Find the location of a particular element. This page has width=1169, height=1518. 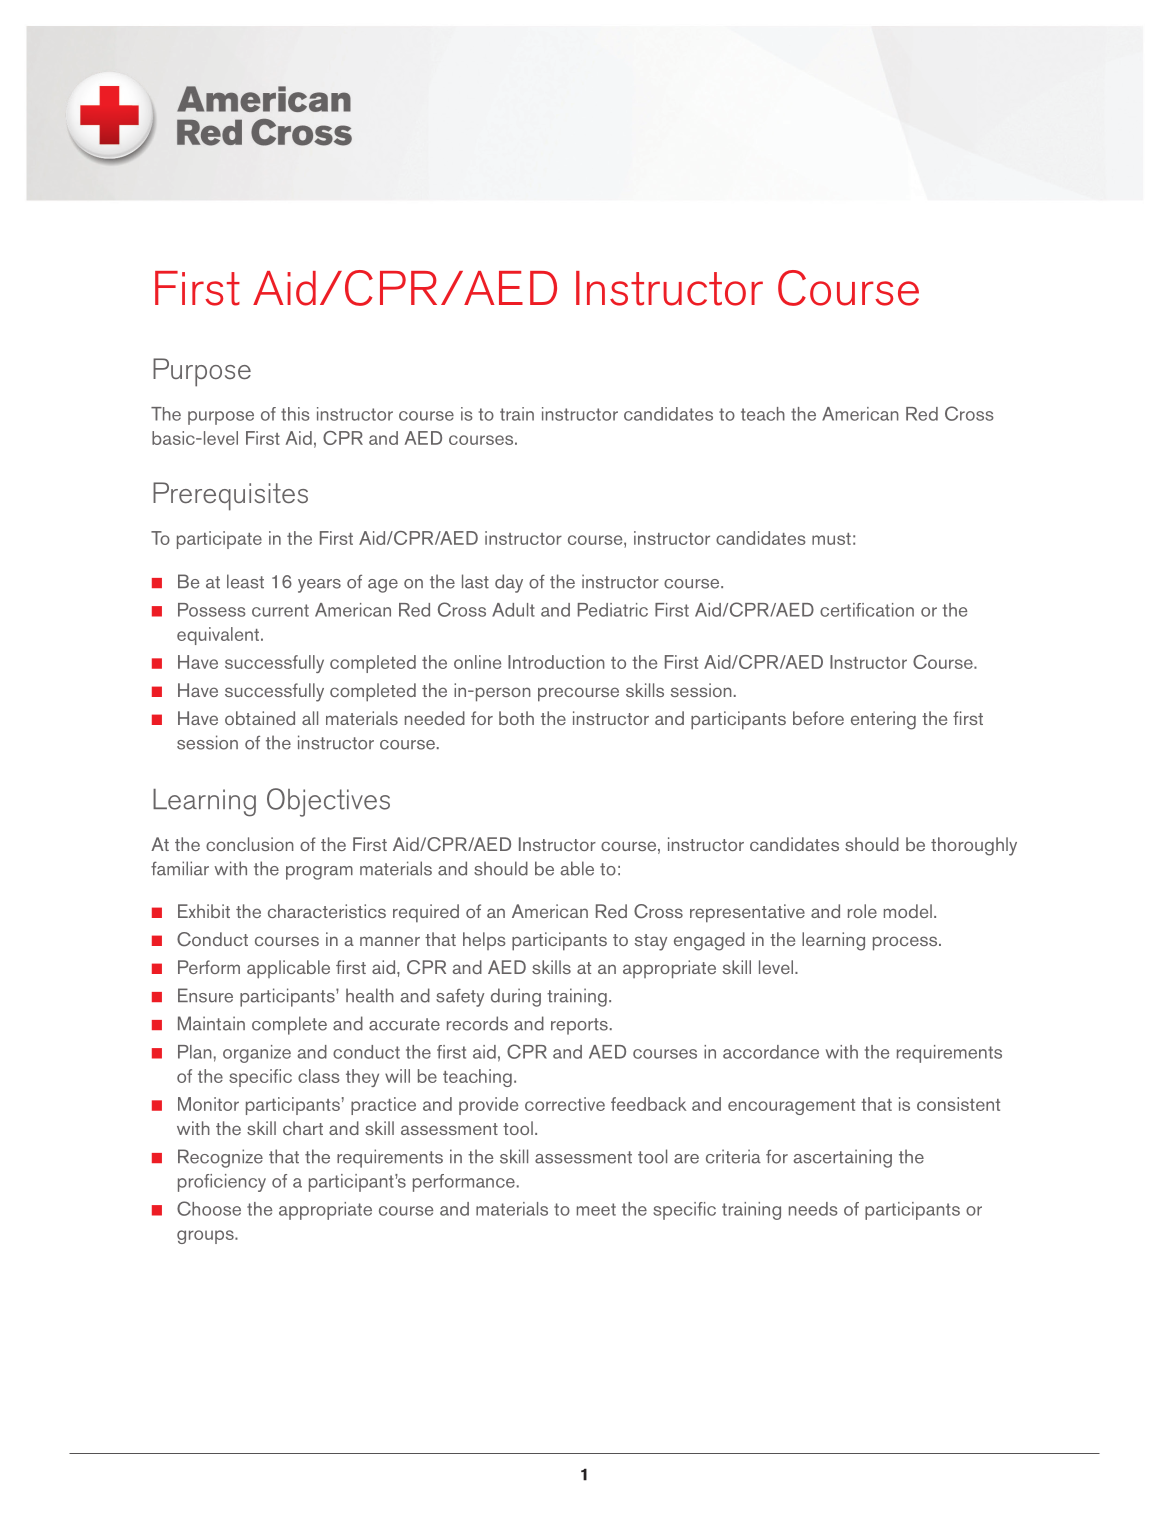

Choose is located at coordinates (209, 1208).
